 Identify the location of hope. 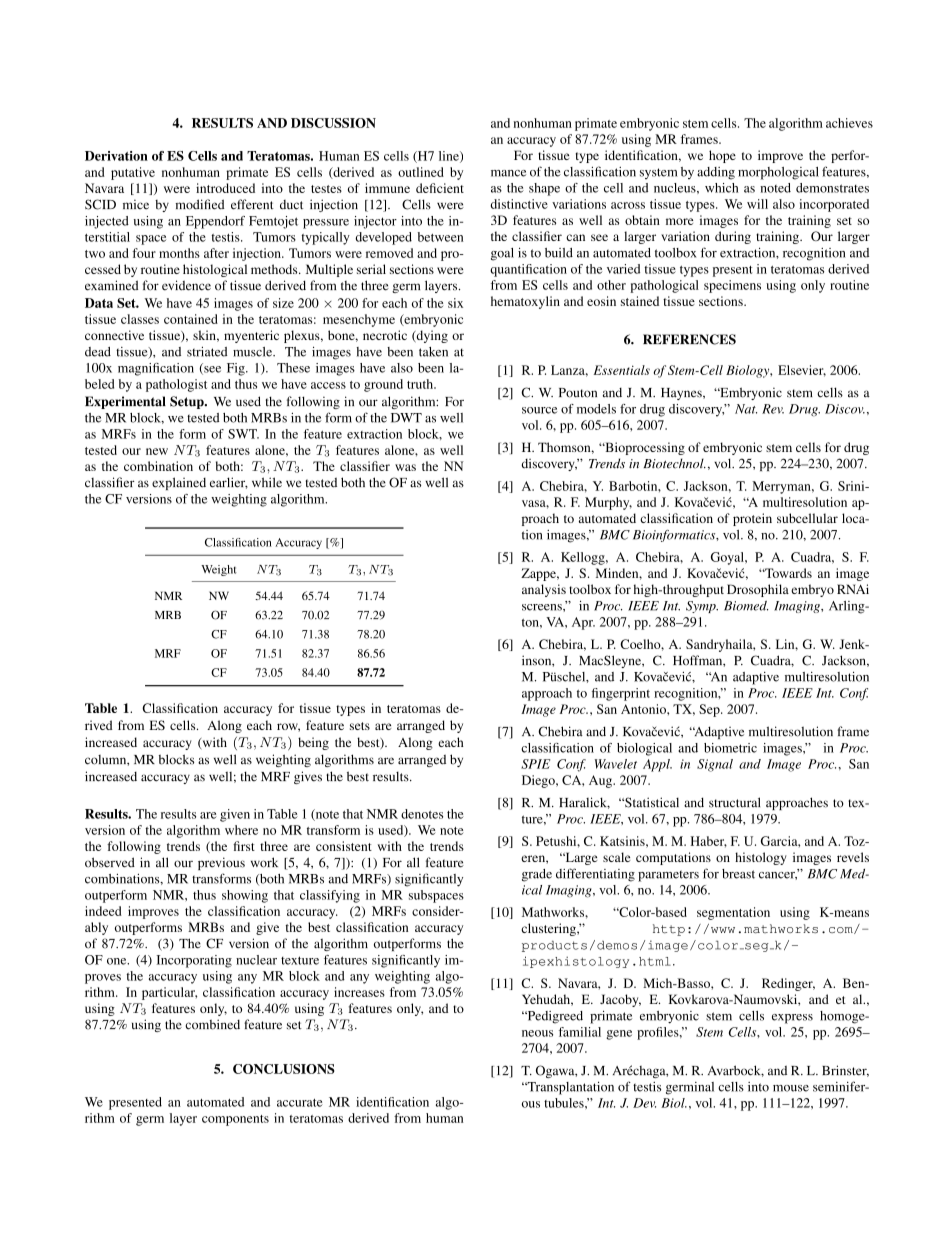
(722, 156).
